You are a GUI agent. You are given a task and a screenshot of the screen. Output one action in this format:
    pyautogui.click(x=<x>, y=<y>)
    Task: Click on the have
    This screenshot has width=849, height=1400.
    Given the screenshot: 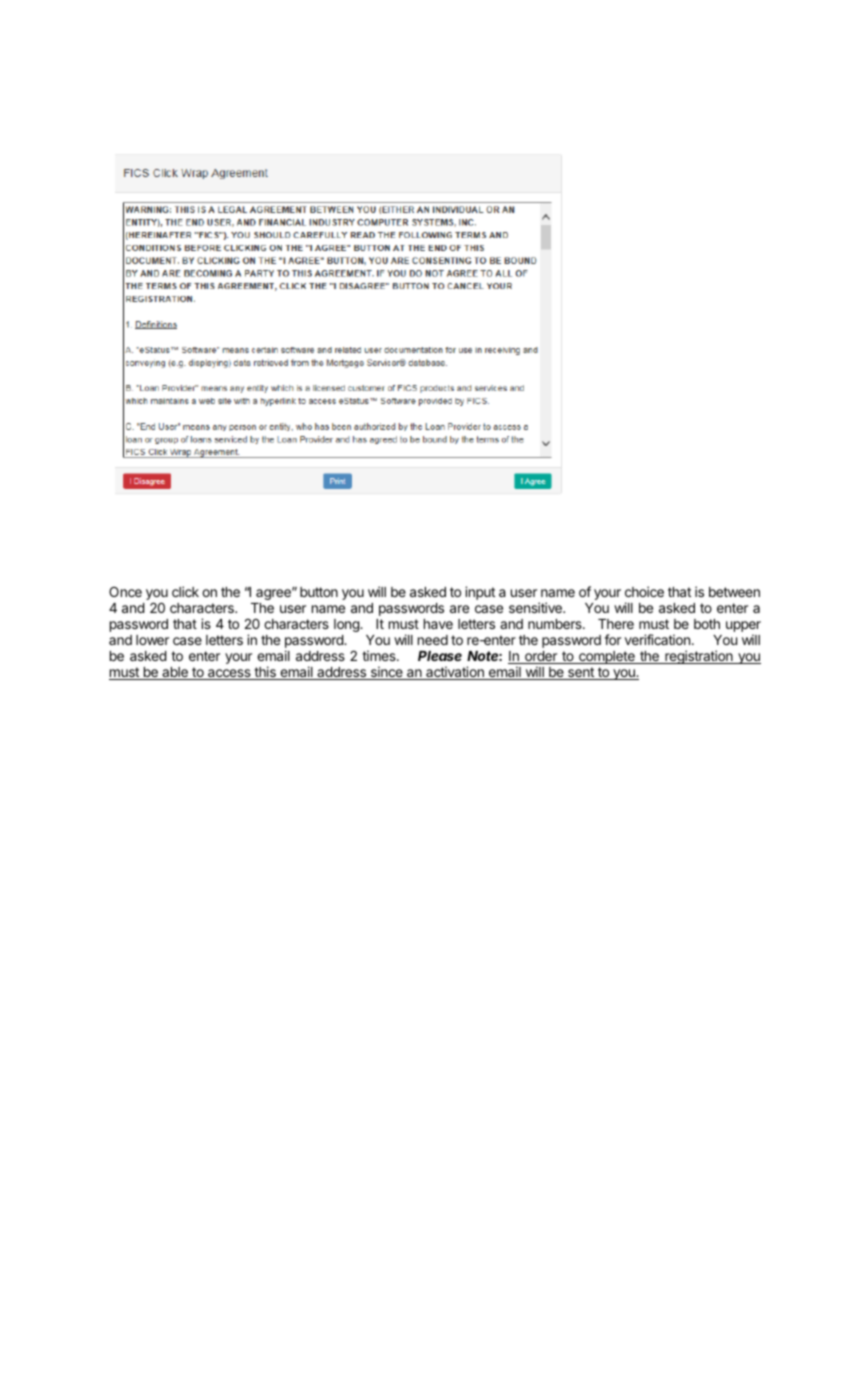 What is the action you would take?
    pyautogui.click(x=438, y=624)
